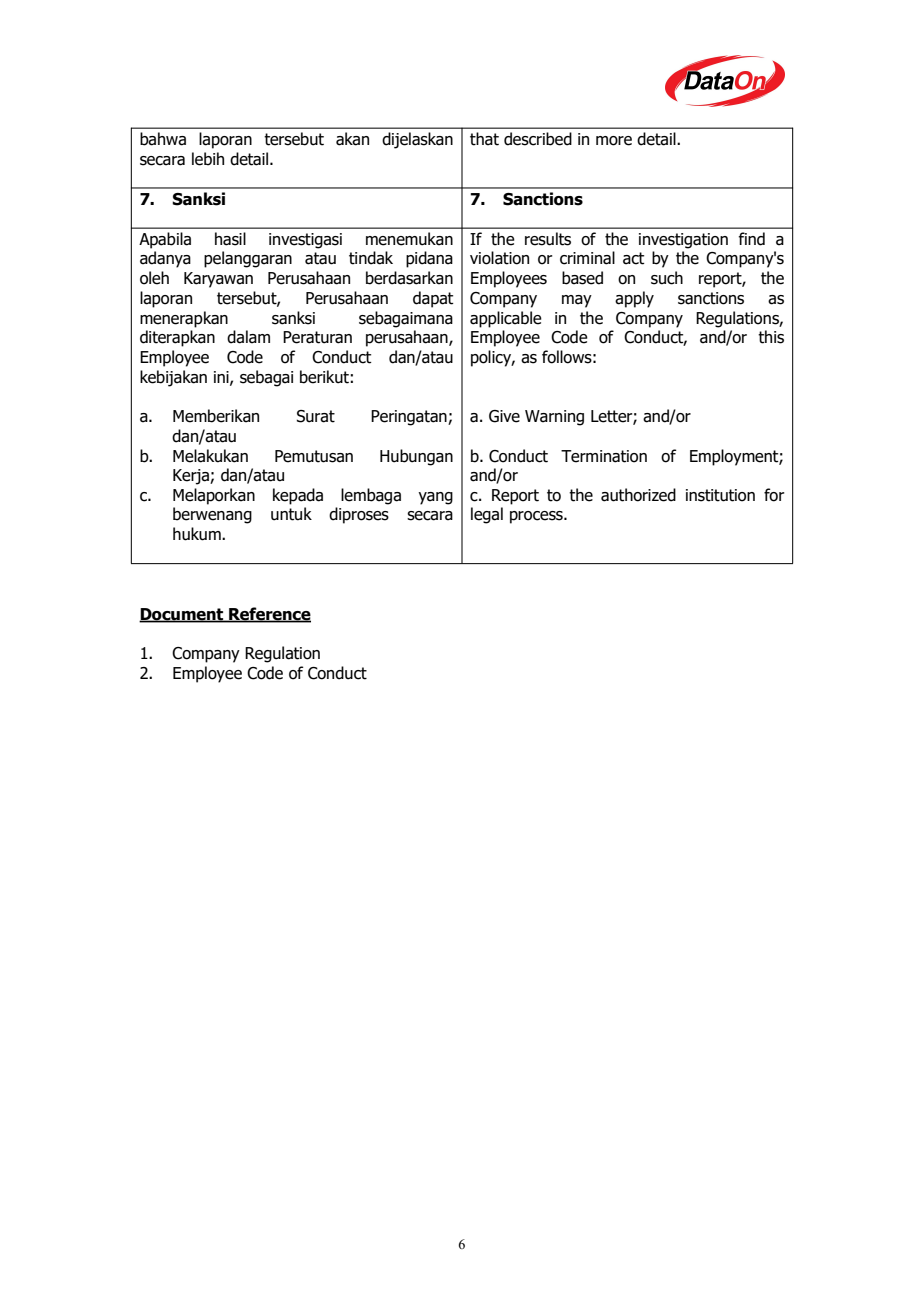 This screenshot has width=924, height=1308. Describe the element at coordinates (208, 159) in the screenshot. I see `lebih` at that location.
